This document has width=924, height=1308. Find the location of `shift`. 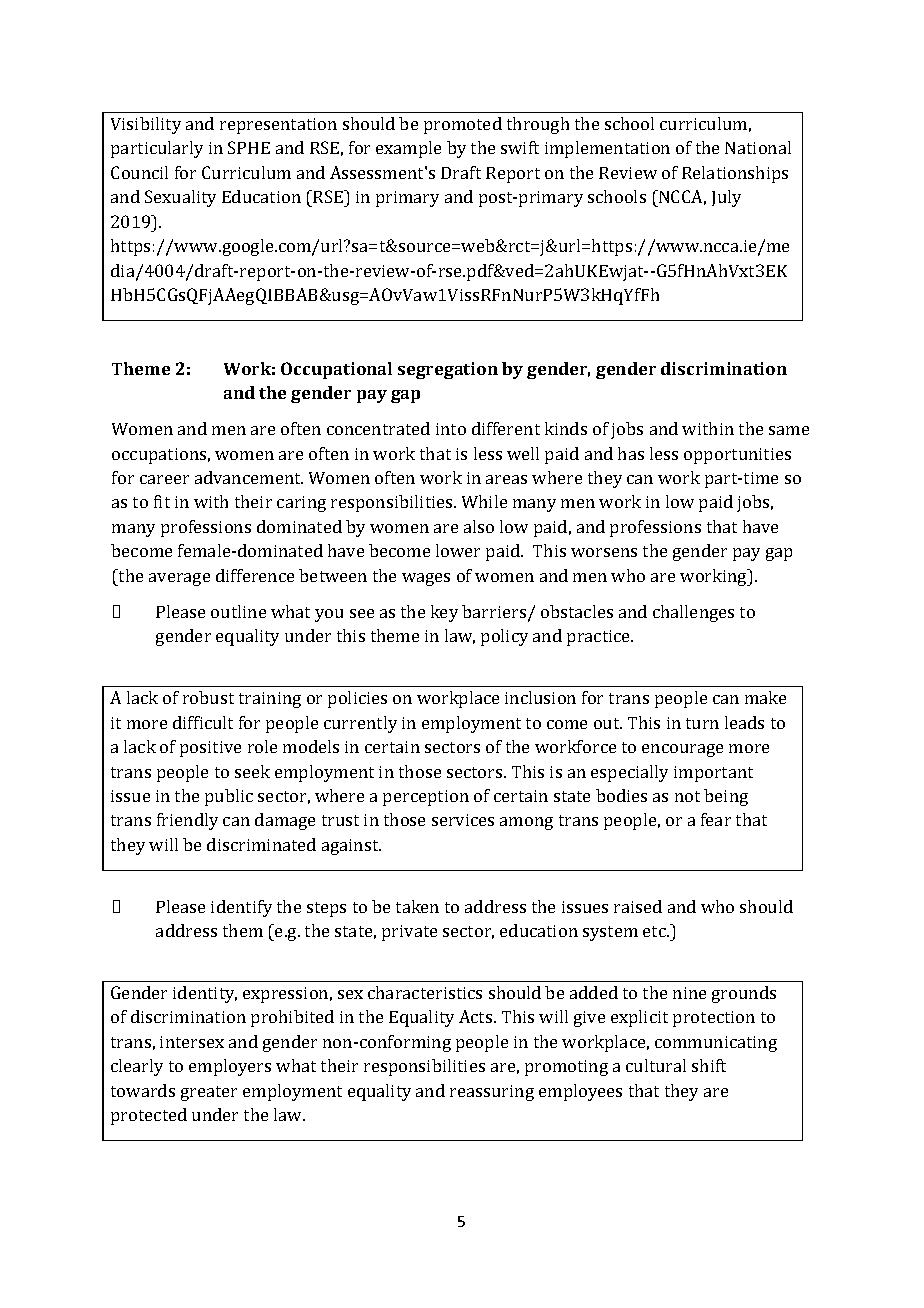

shift is located at coordinates (709, 1065).
